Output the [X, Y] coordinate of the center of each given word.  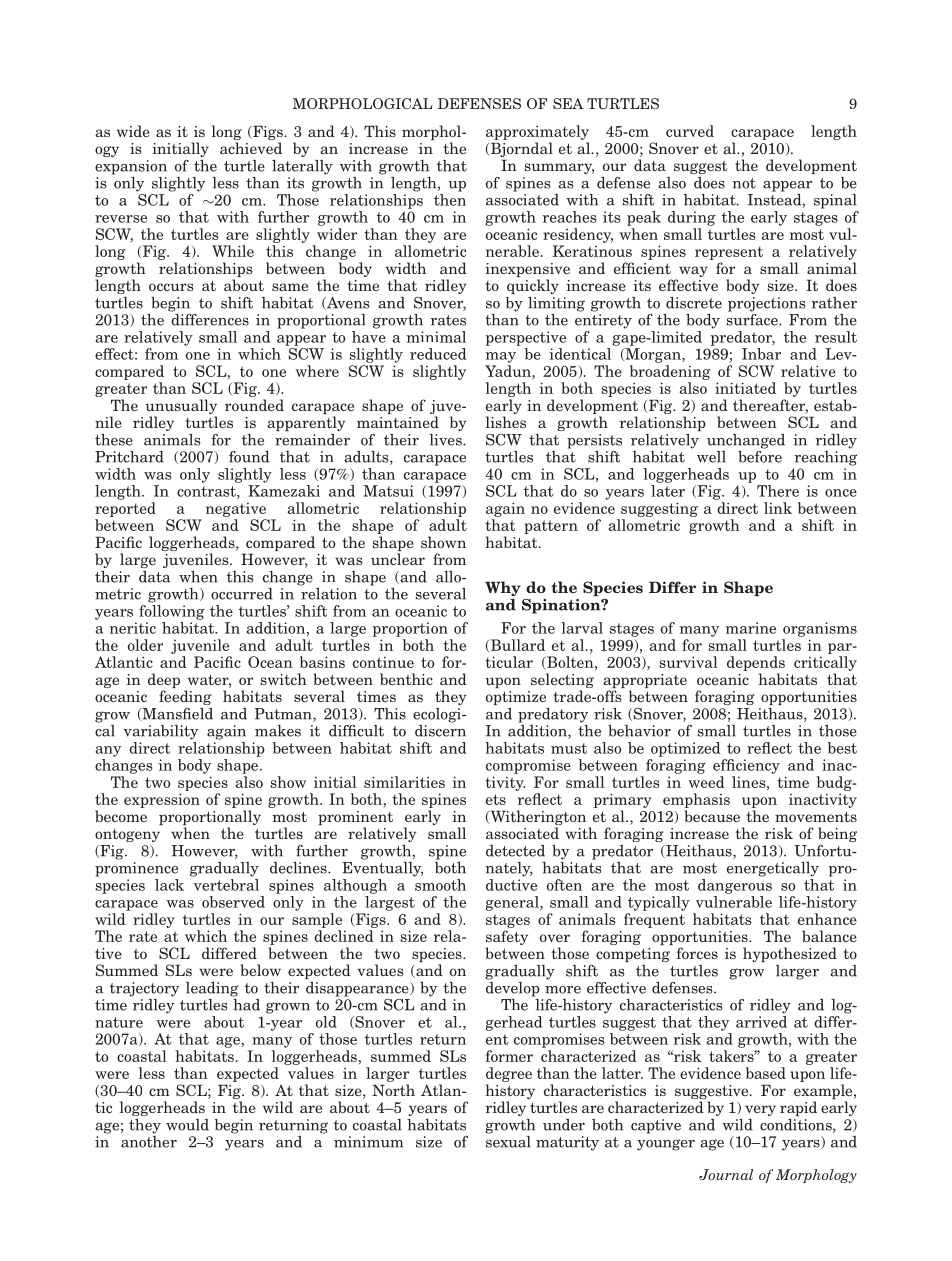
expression [162, 800]
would [187, 1125]
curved [690, 131]
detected [515, 851]
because [712, 816]
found [249, 457]
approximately [537, 132]
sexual [508, 1140]
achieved [251, 148]
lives [446, 440]
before [760, 455]
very [760, 1110]
